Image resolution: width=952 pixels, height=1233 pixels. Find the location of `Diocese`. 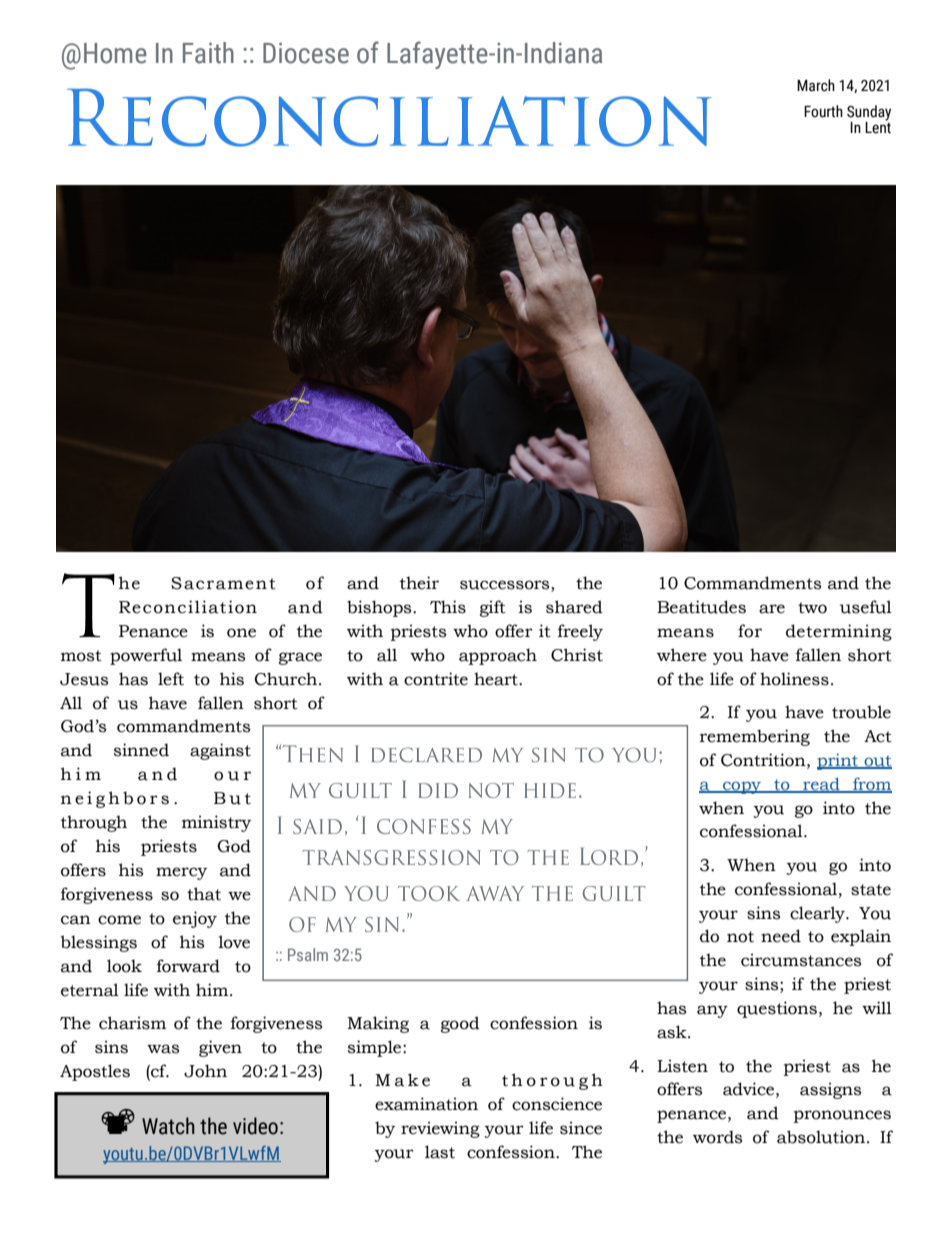

Diocese is located at coordinates (306, 53).
